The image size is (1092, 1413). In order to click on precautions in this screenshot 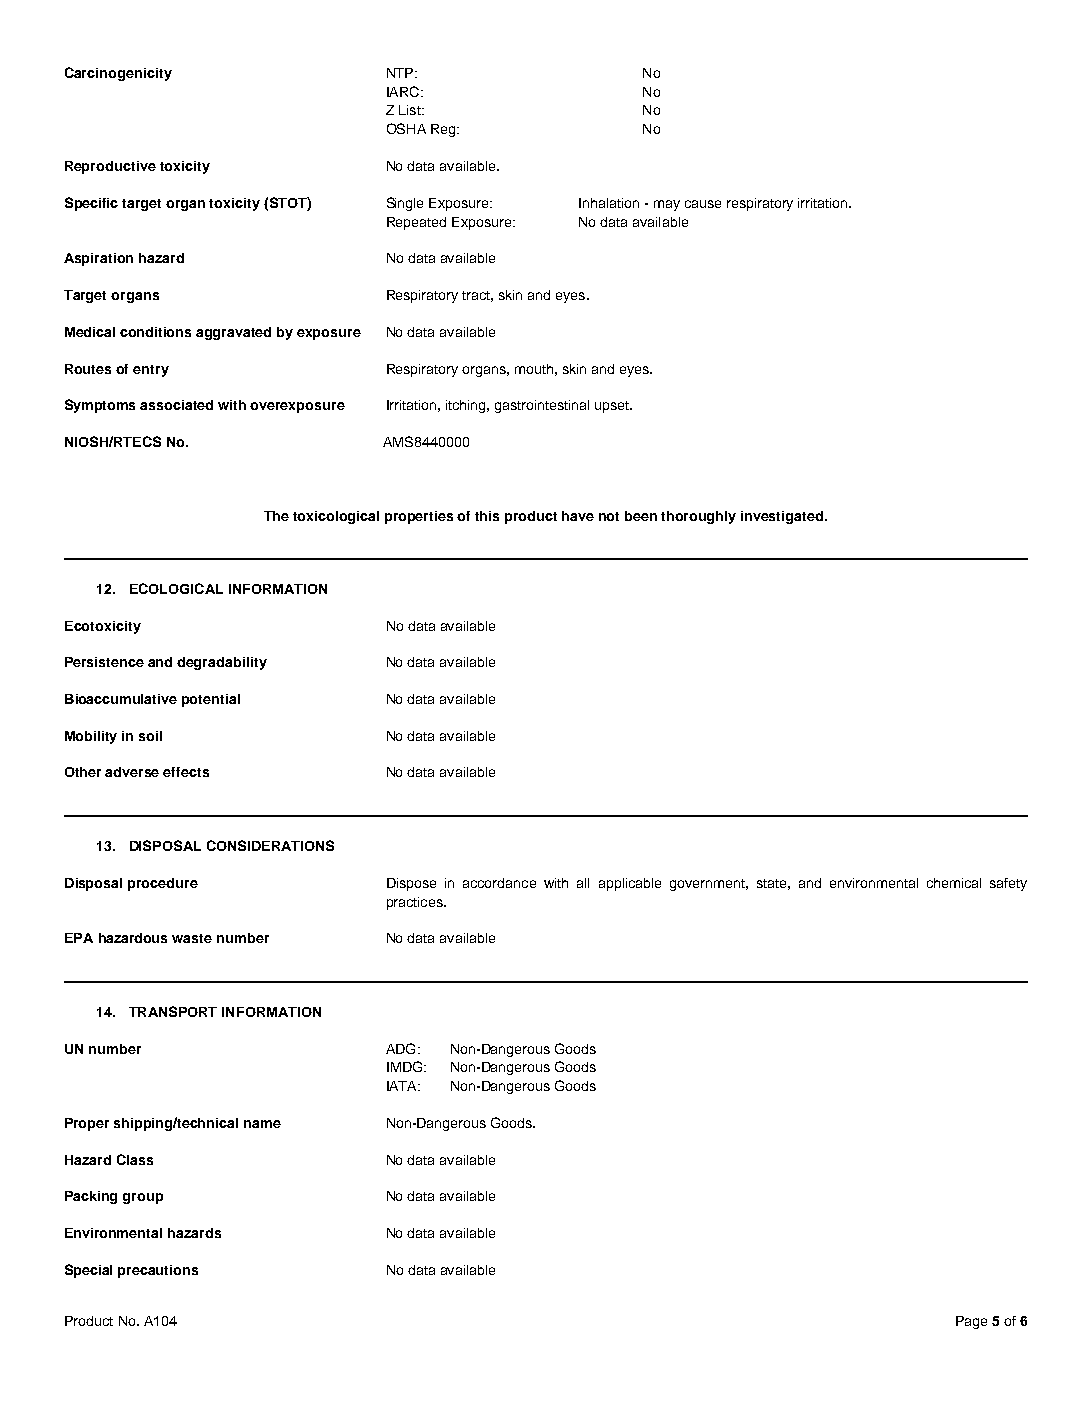, I will do `click(158, 1271)`.
